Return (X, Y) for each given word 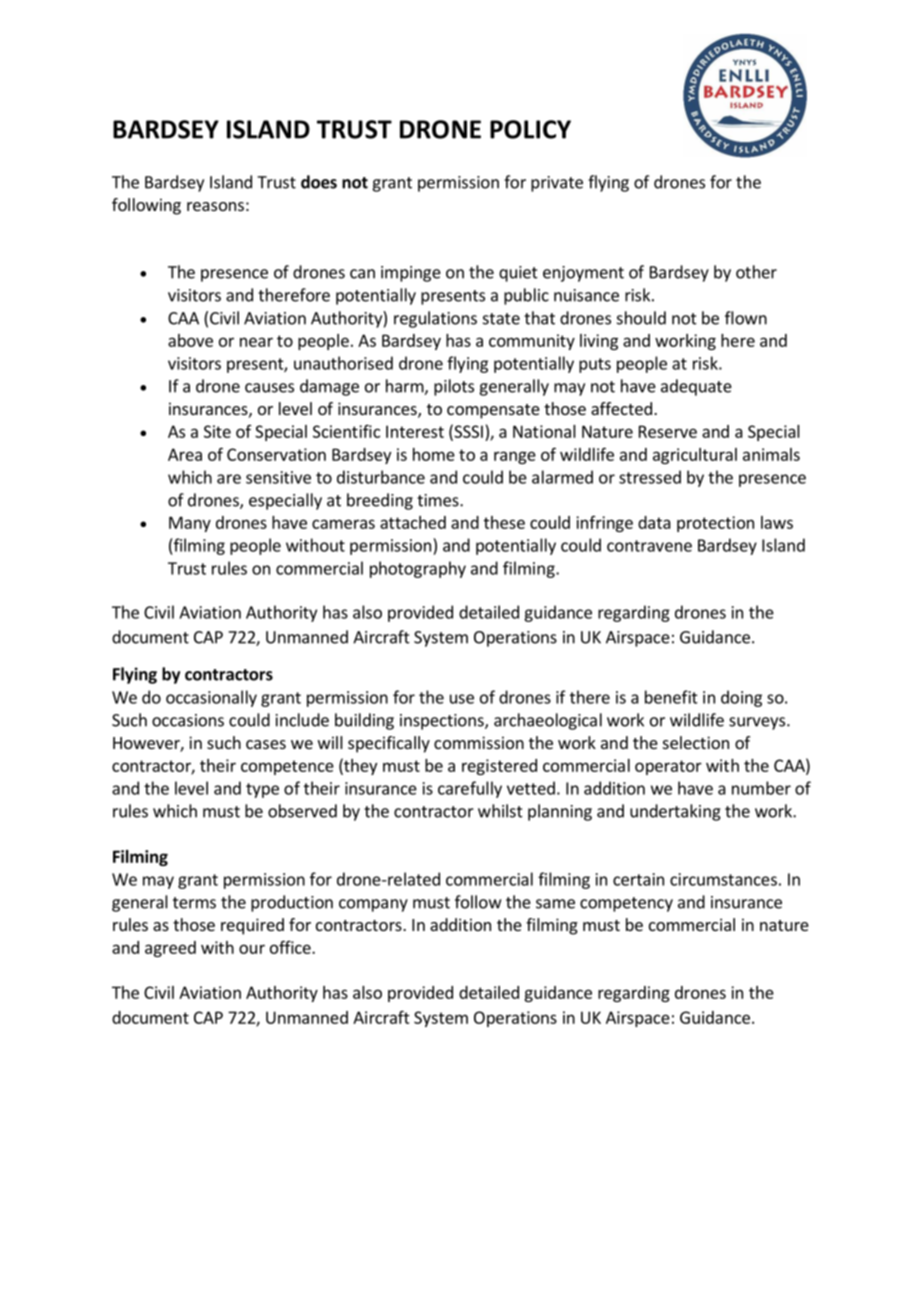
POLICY (530, 129)
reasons (215, 206)
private (557, 184)
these (504, 522)
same (555, 904)
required (252, 926)
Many (190, 524)
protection (715, 524)
